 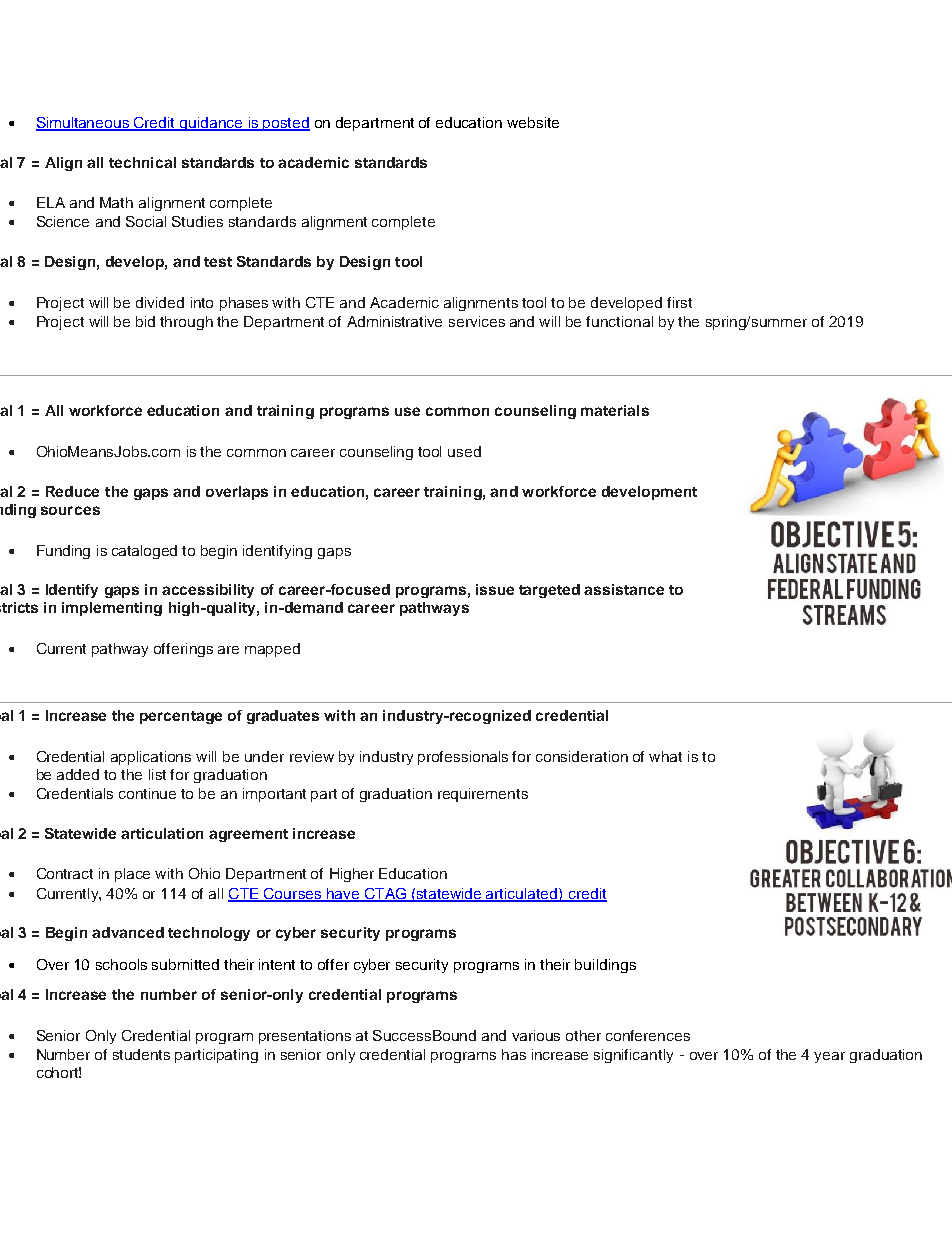 What do you see at coordinates (477, 321) in the image?
I see `services` at bounding box center [477, 321].
